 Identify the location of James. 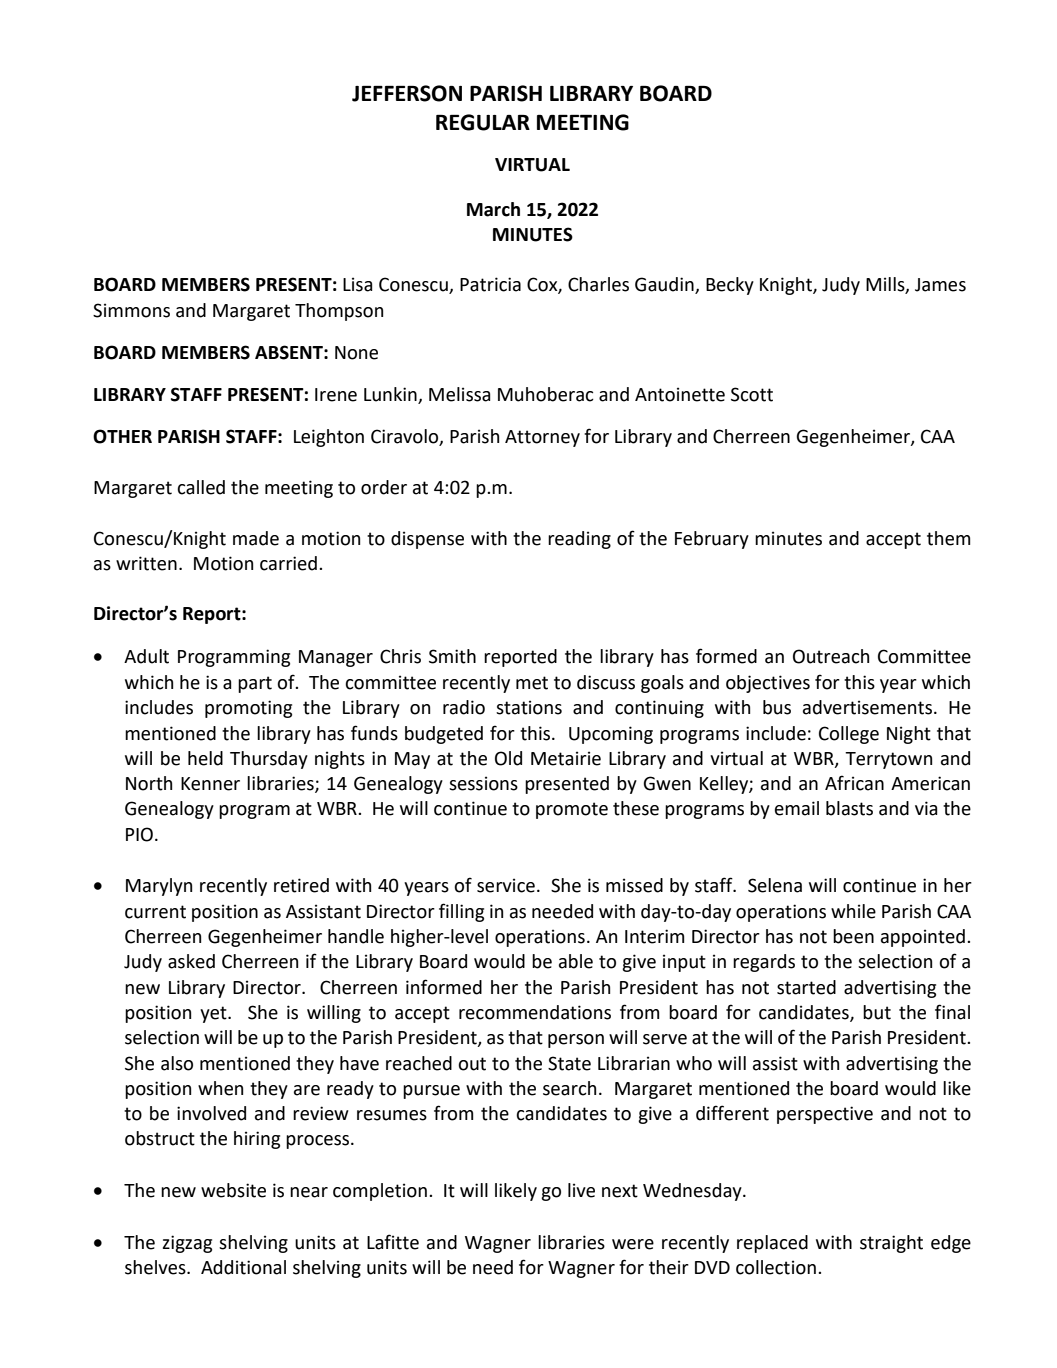
(940, 285).
